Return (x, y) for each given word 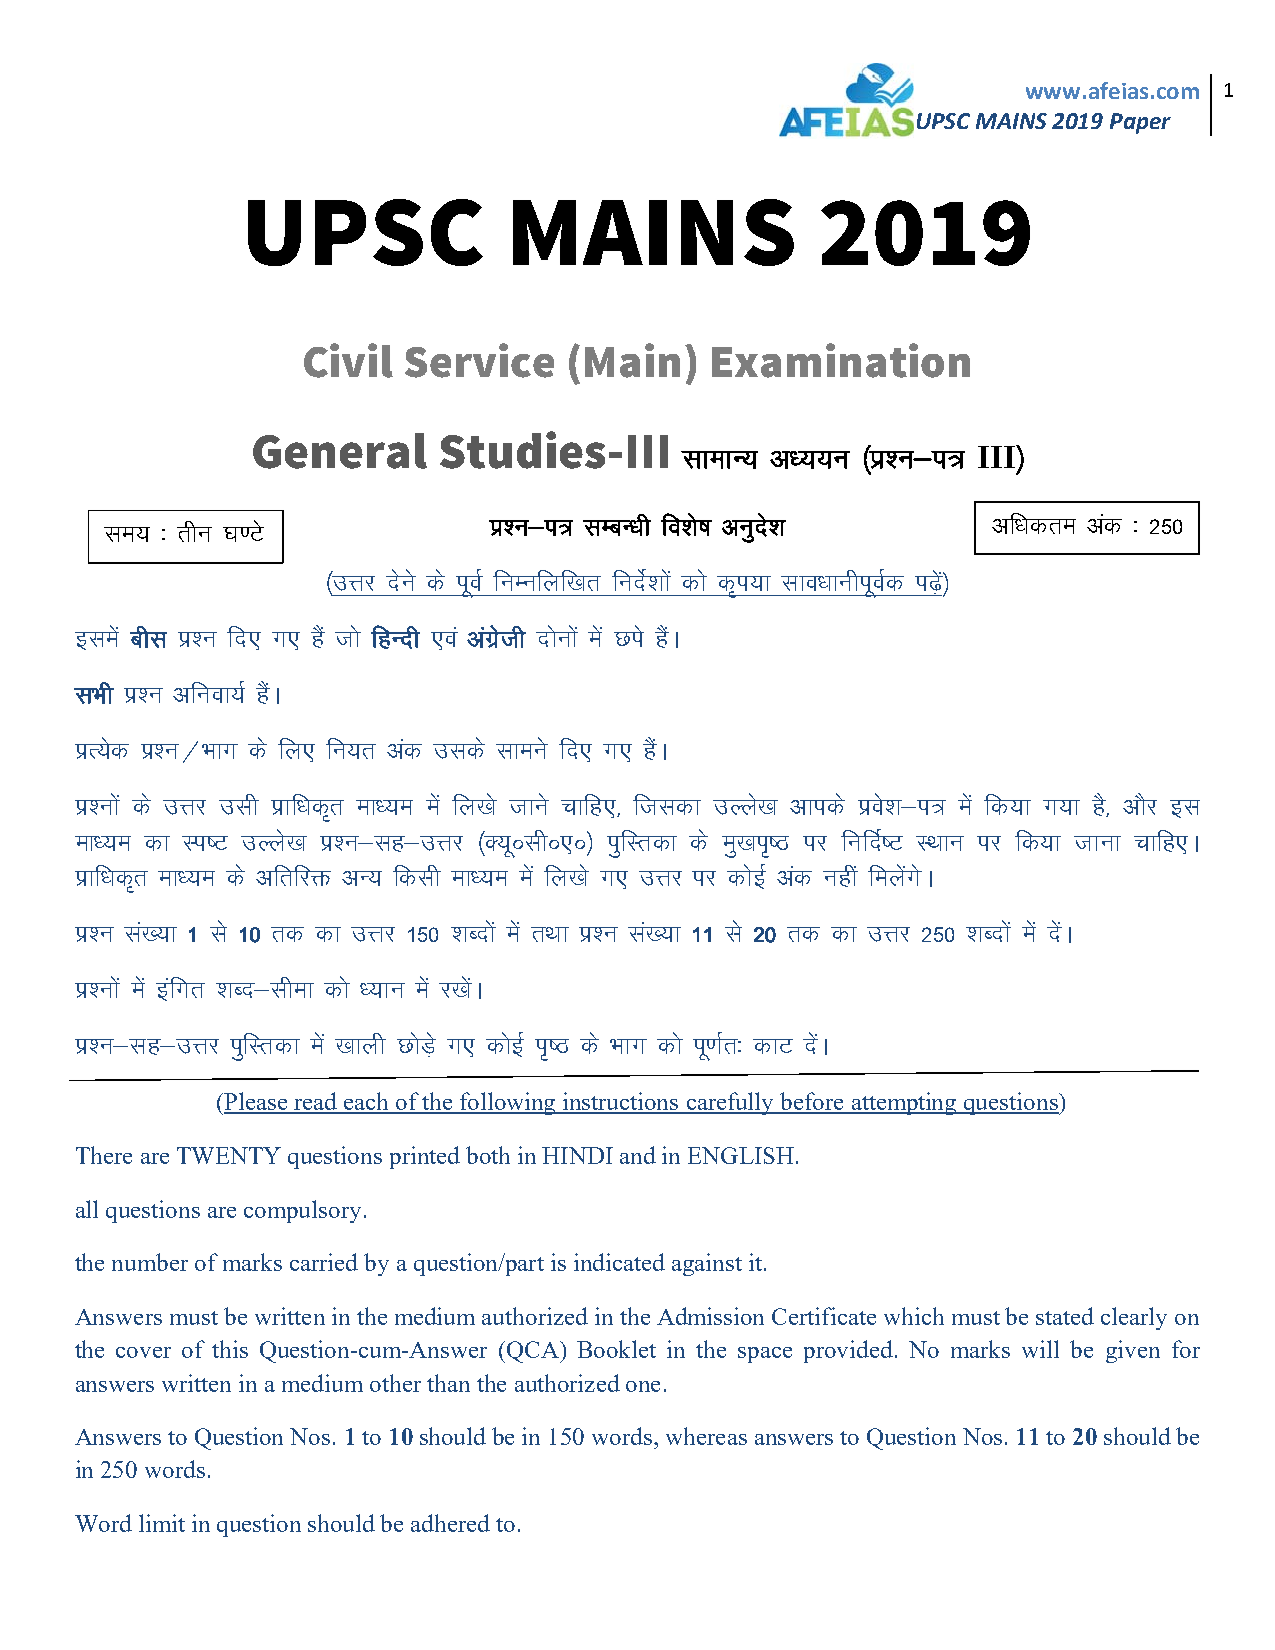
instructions (621, 1102)
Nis (629, 636)
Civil (348, 360)
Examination (841, 360)
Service (479, 360)
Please (255, 1102)
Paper (1140, 123)
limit (162, 1523)
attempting (904, 1103)
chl (148, 637)
